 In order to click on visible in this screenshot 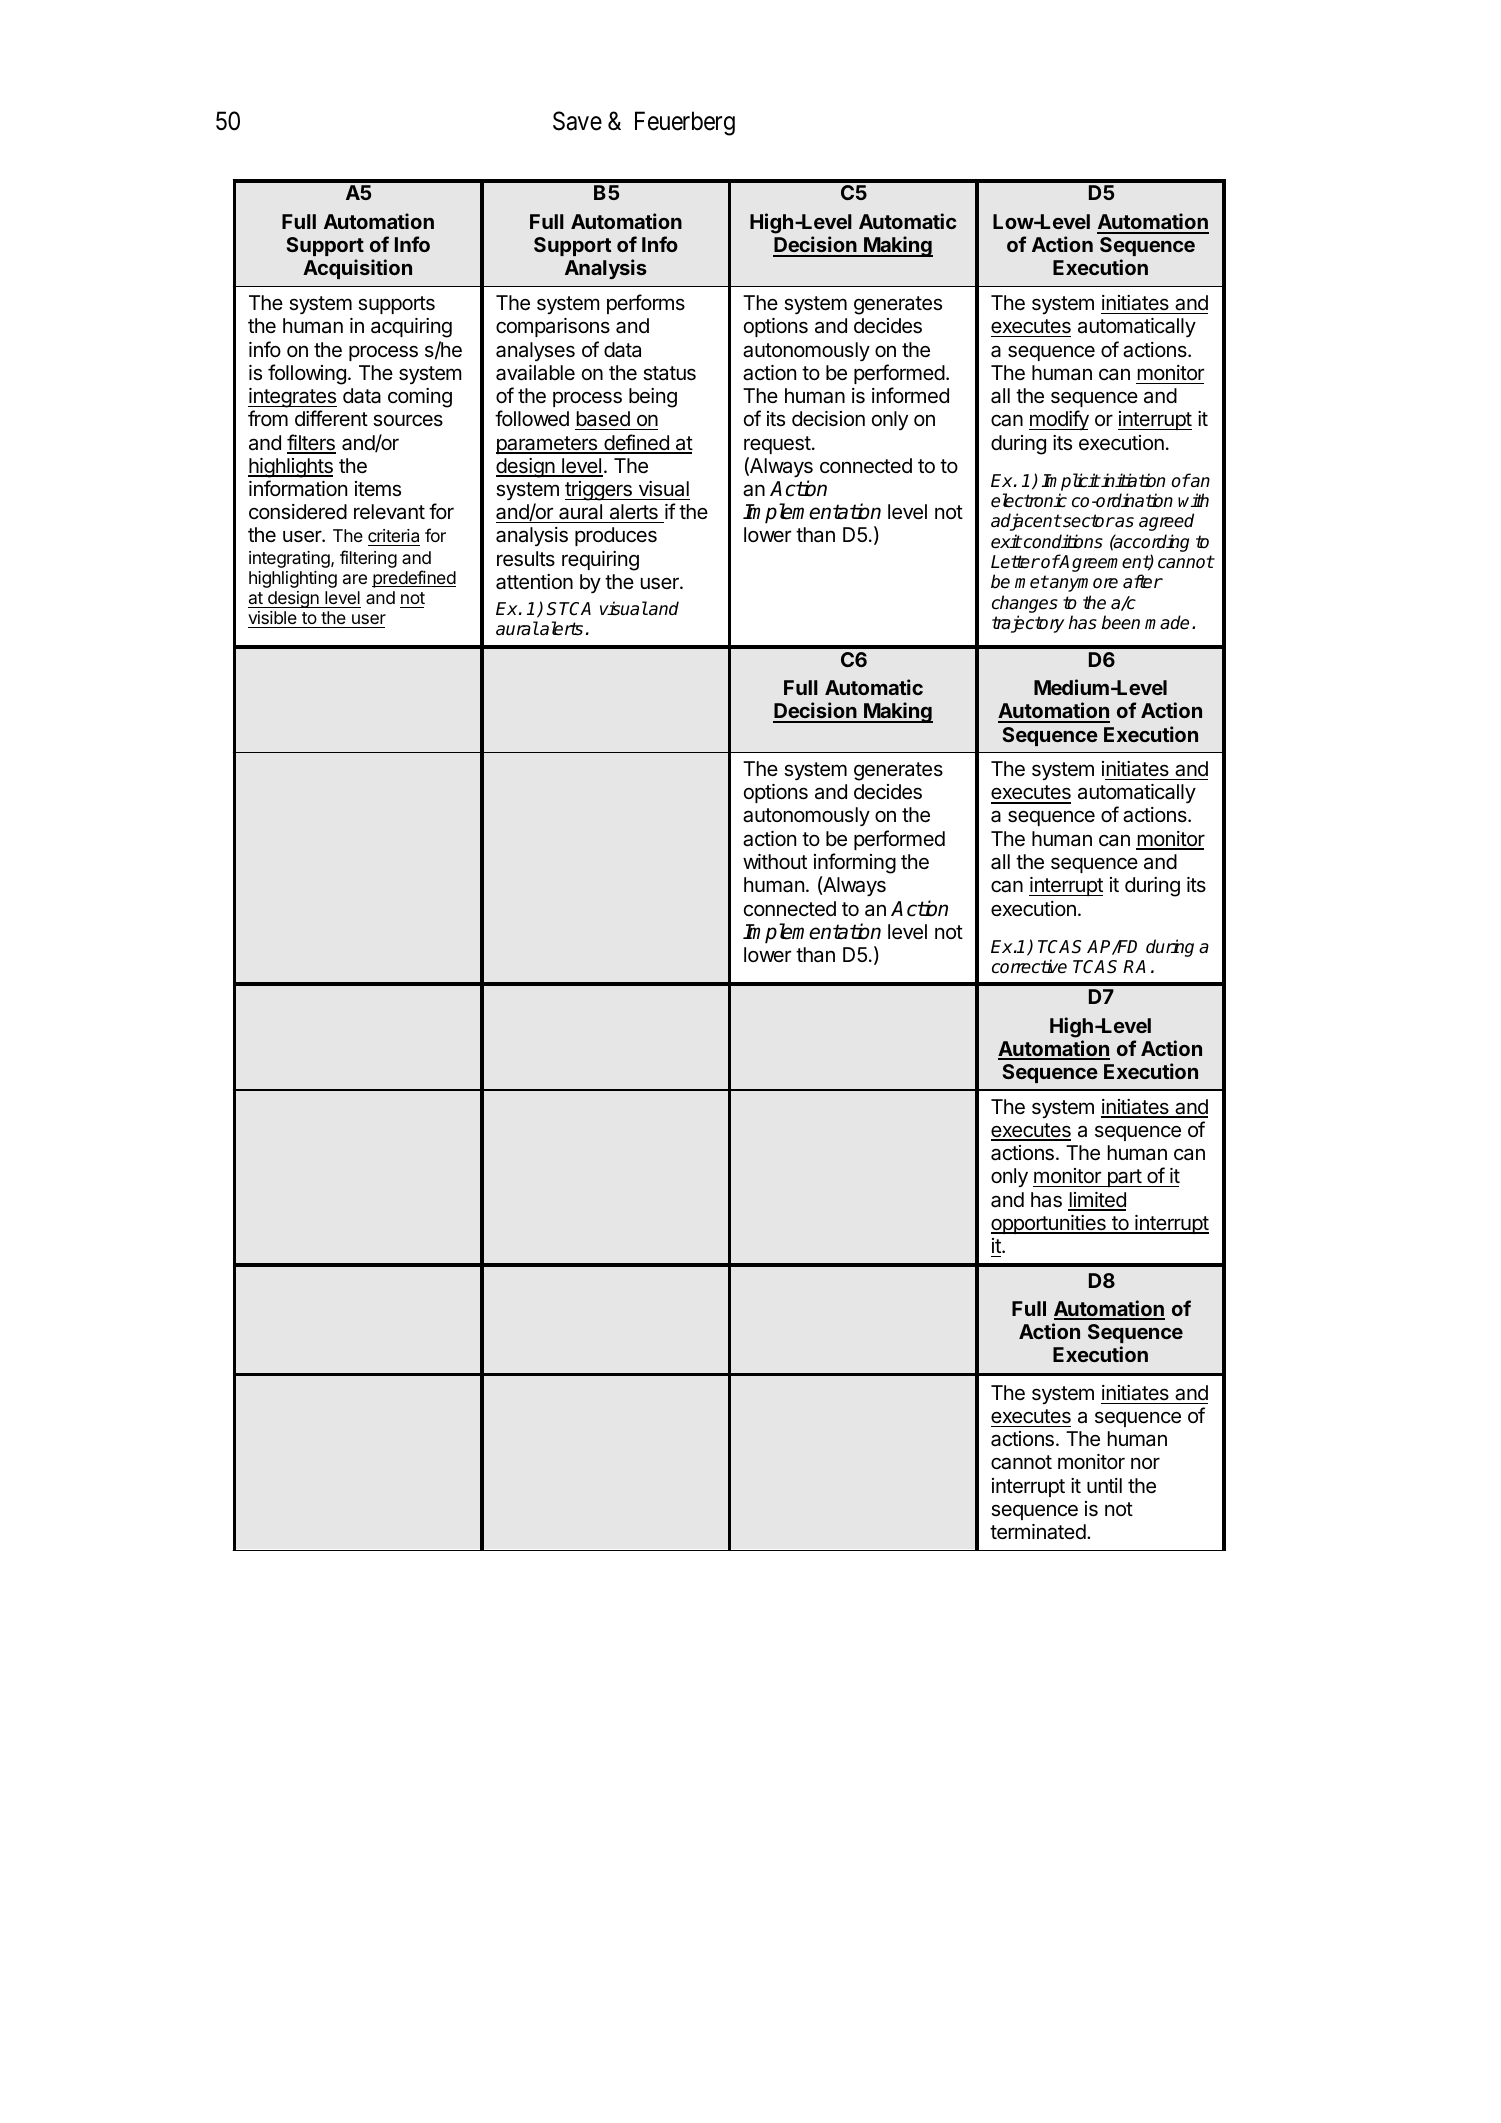, I will do `click(272, 617)`.
